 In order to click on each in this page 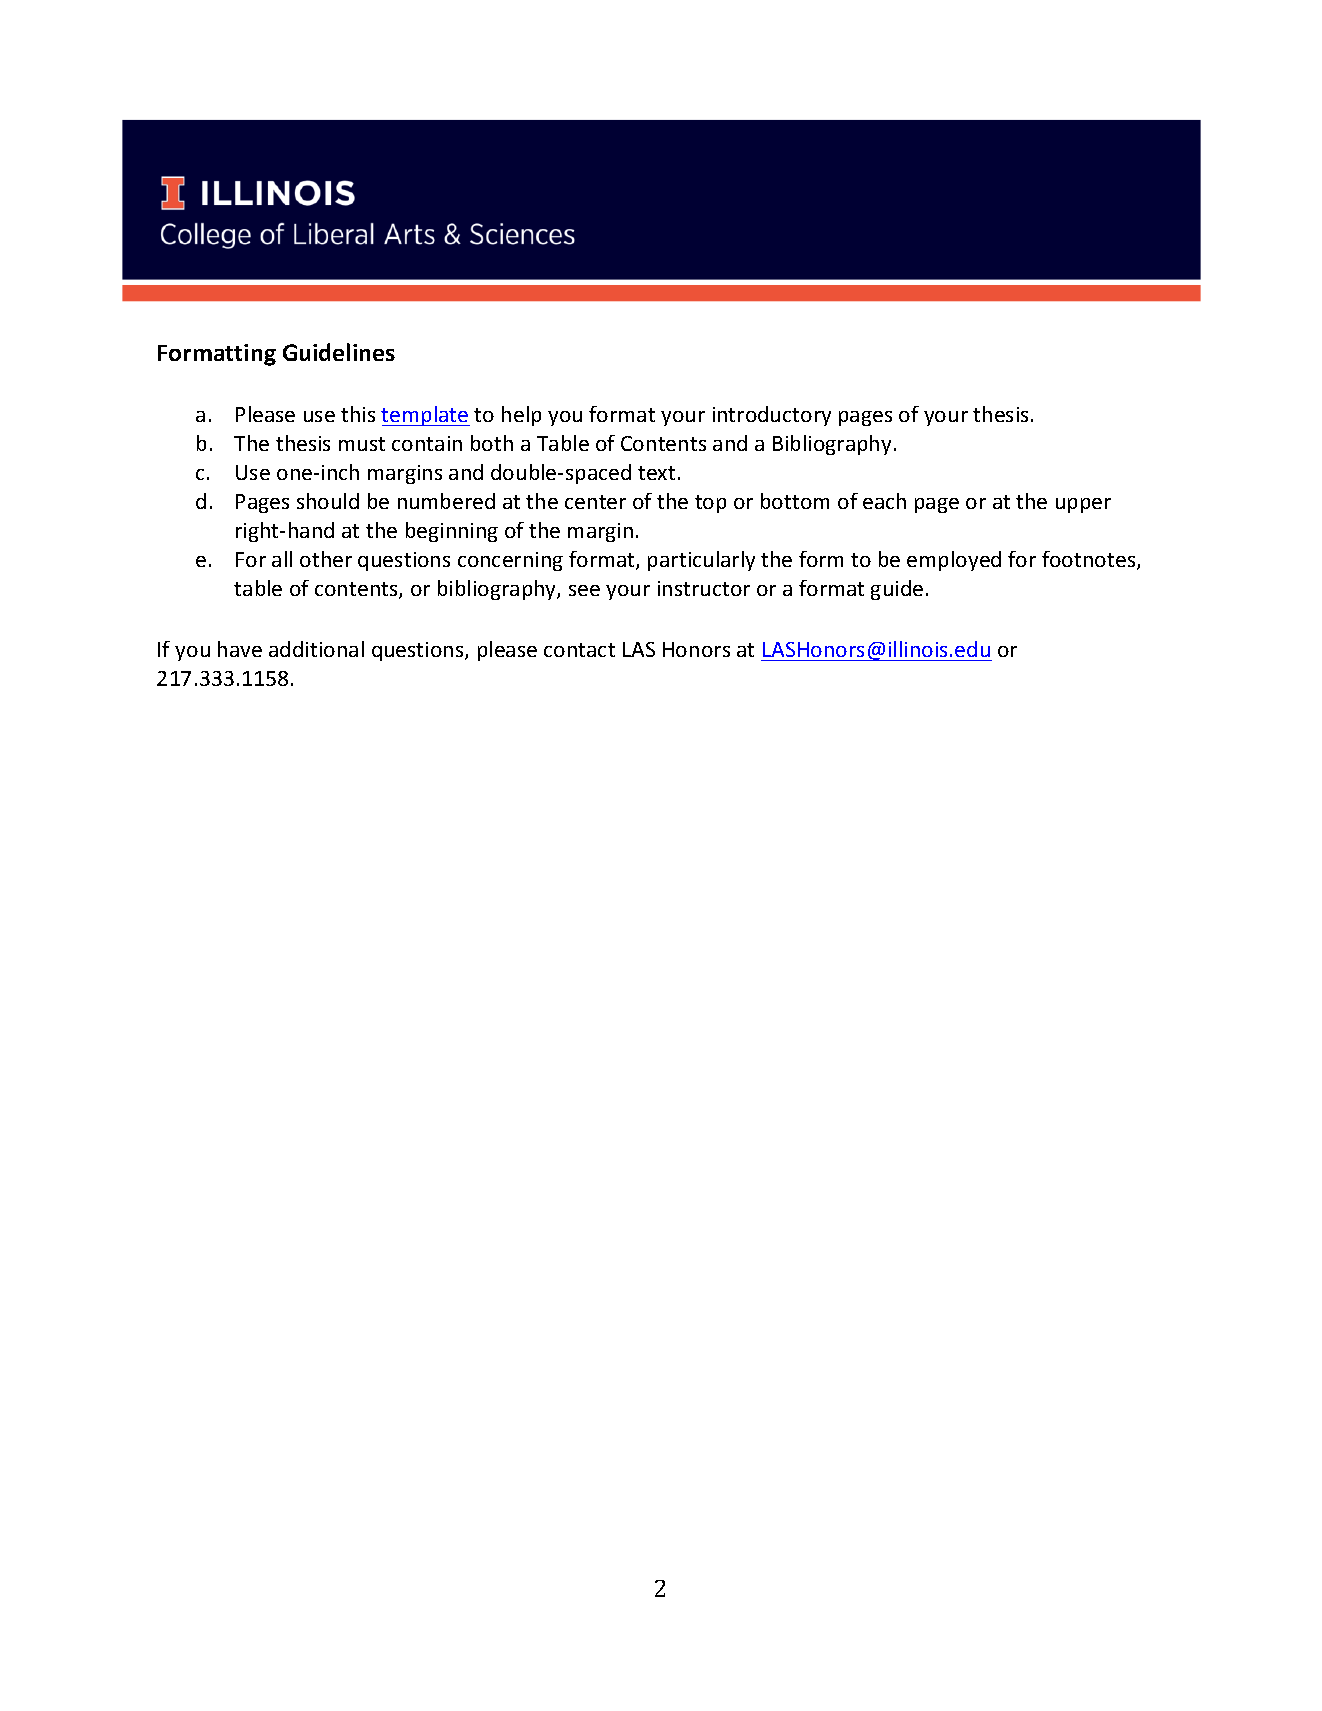, I will do `click(884, 501)`.
